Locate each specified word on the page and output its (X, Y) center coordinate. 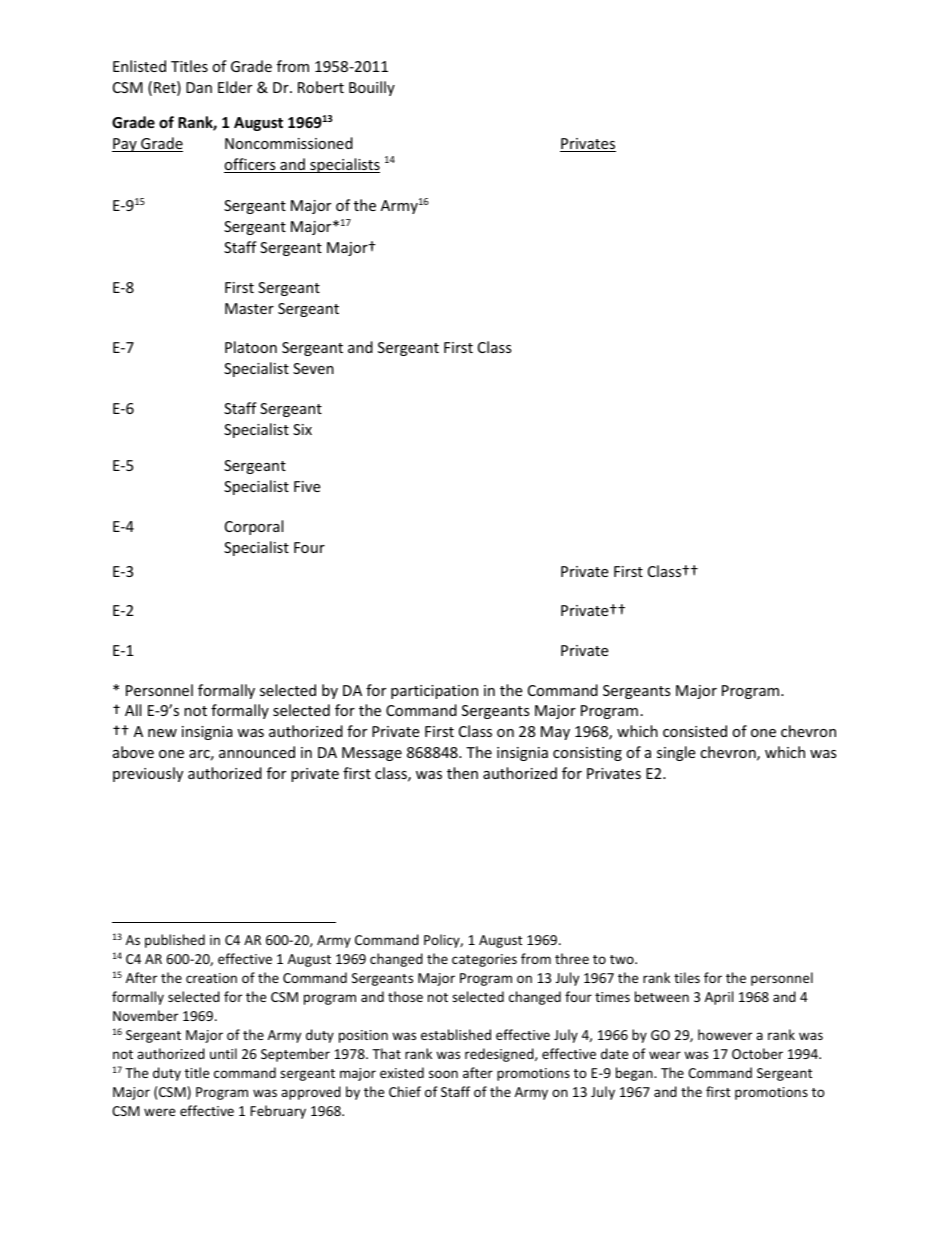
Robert (321, 87)
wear (665, 1055)
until (223, 1053)
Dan (199, 87)
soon (443, 1074)
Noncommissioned (289, 143)
